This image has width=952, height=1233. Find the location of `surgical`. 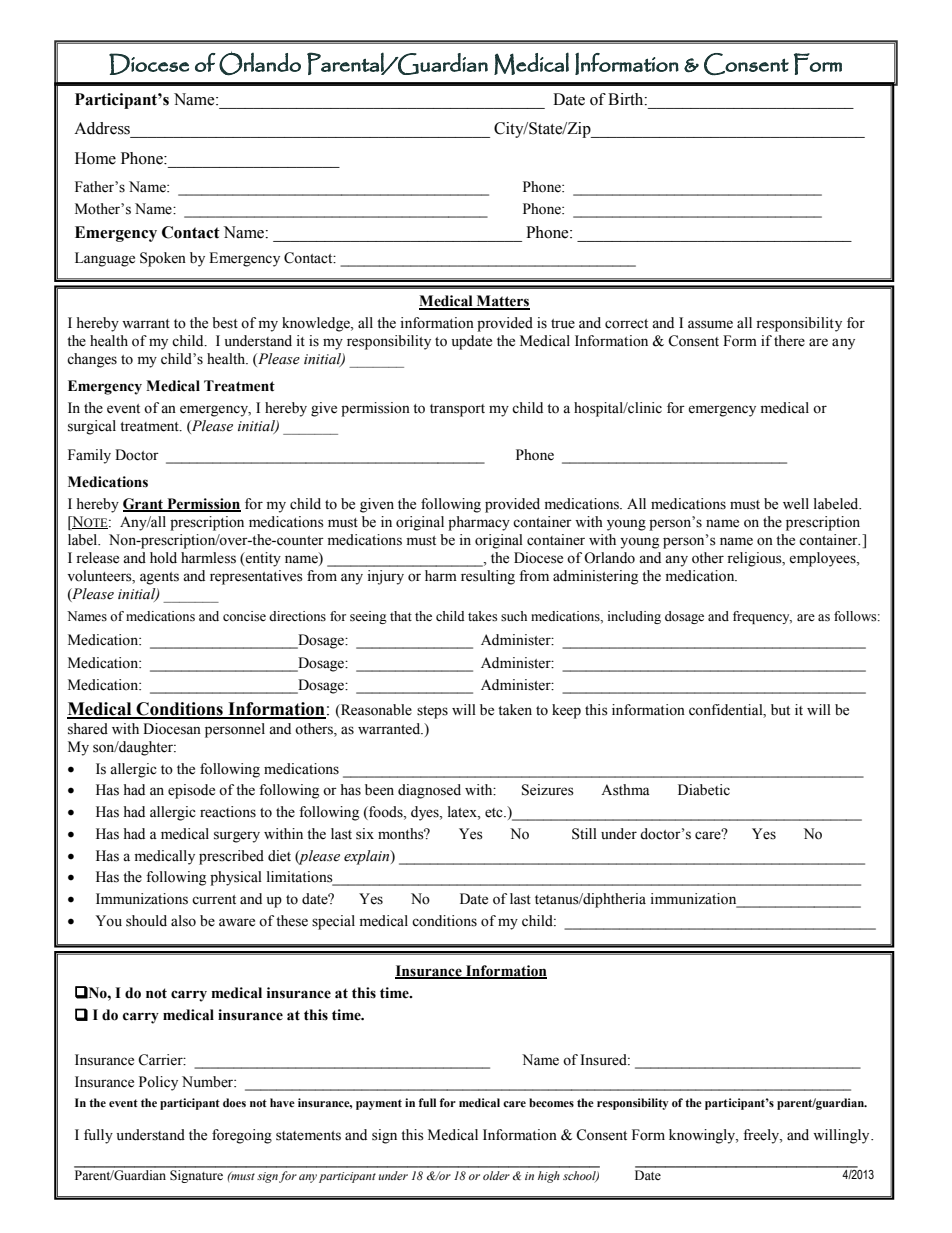

surgical is located at coordinates (92, 427).
